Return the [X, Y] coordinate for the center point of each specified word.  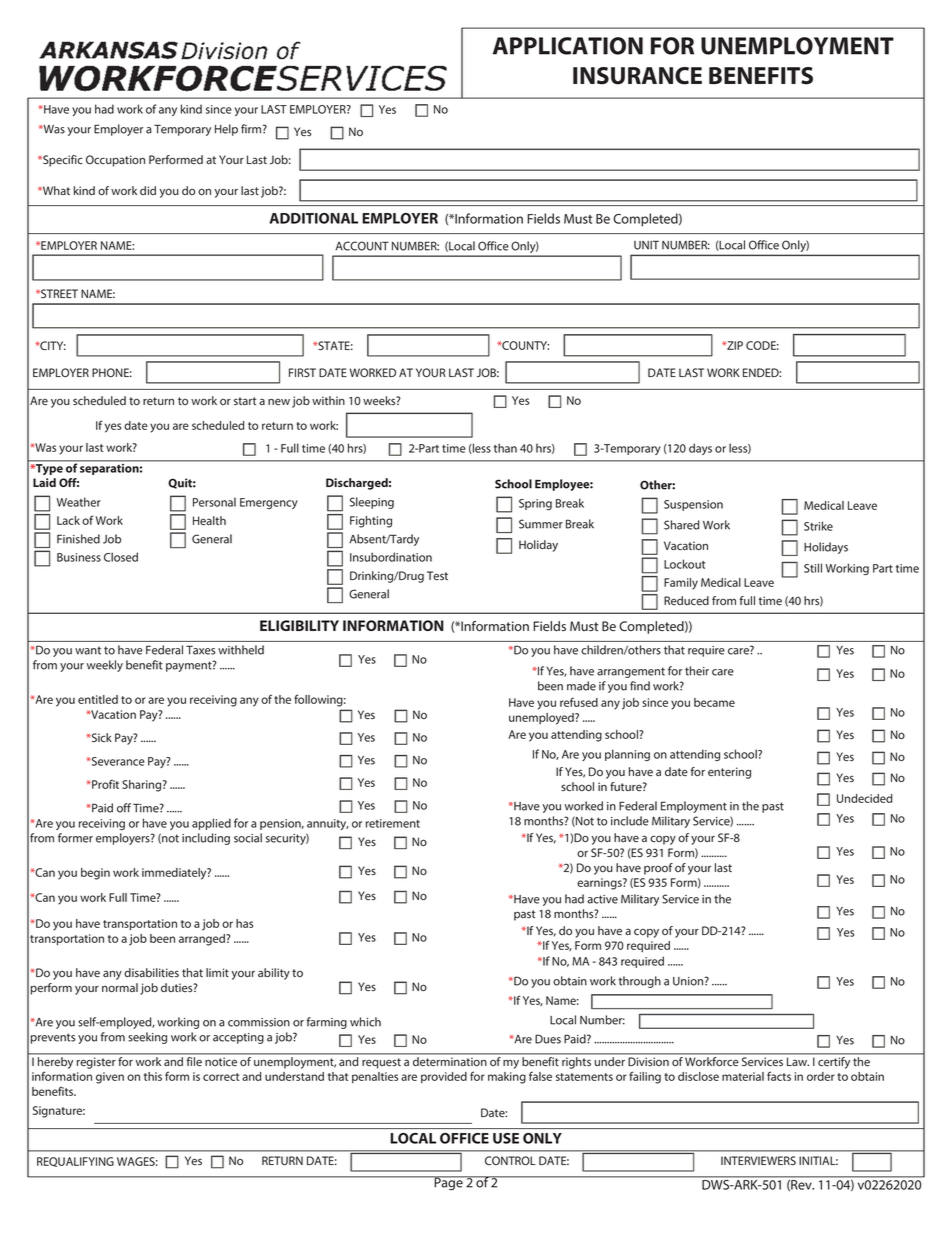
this [153, 1076]
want [88, 650]
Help [226, 130]
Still [813, 568]
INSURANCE [637, 76]
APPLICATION [568, 46]
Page [449, 1183]
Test [437, 575]
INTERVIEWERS [758, 1160]
